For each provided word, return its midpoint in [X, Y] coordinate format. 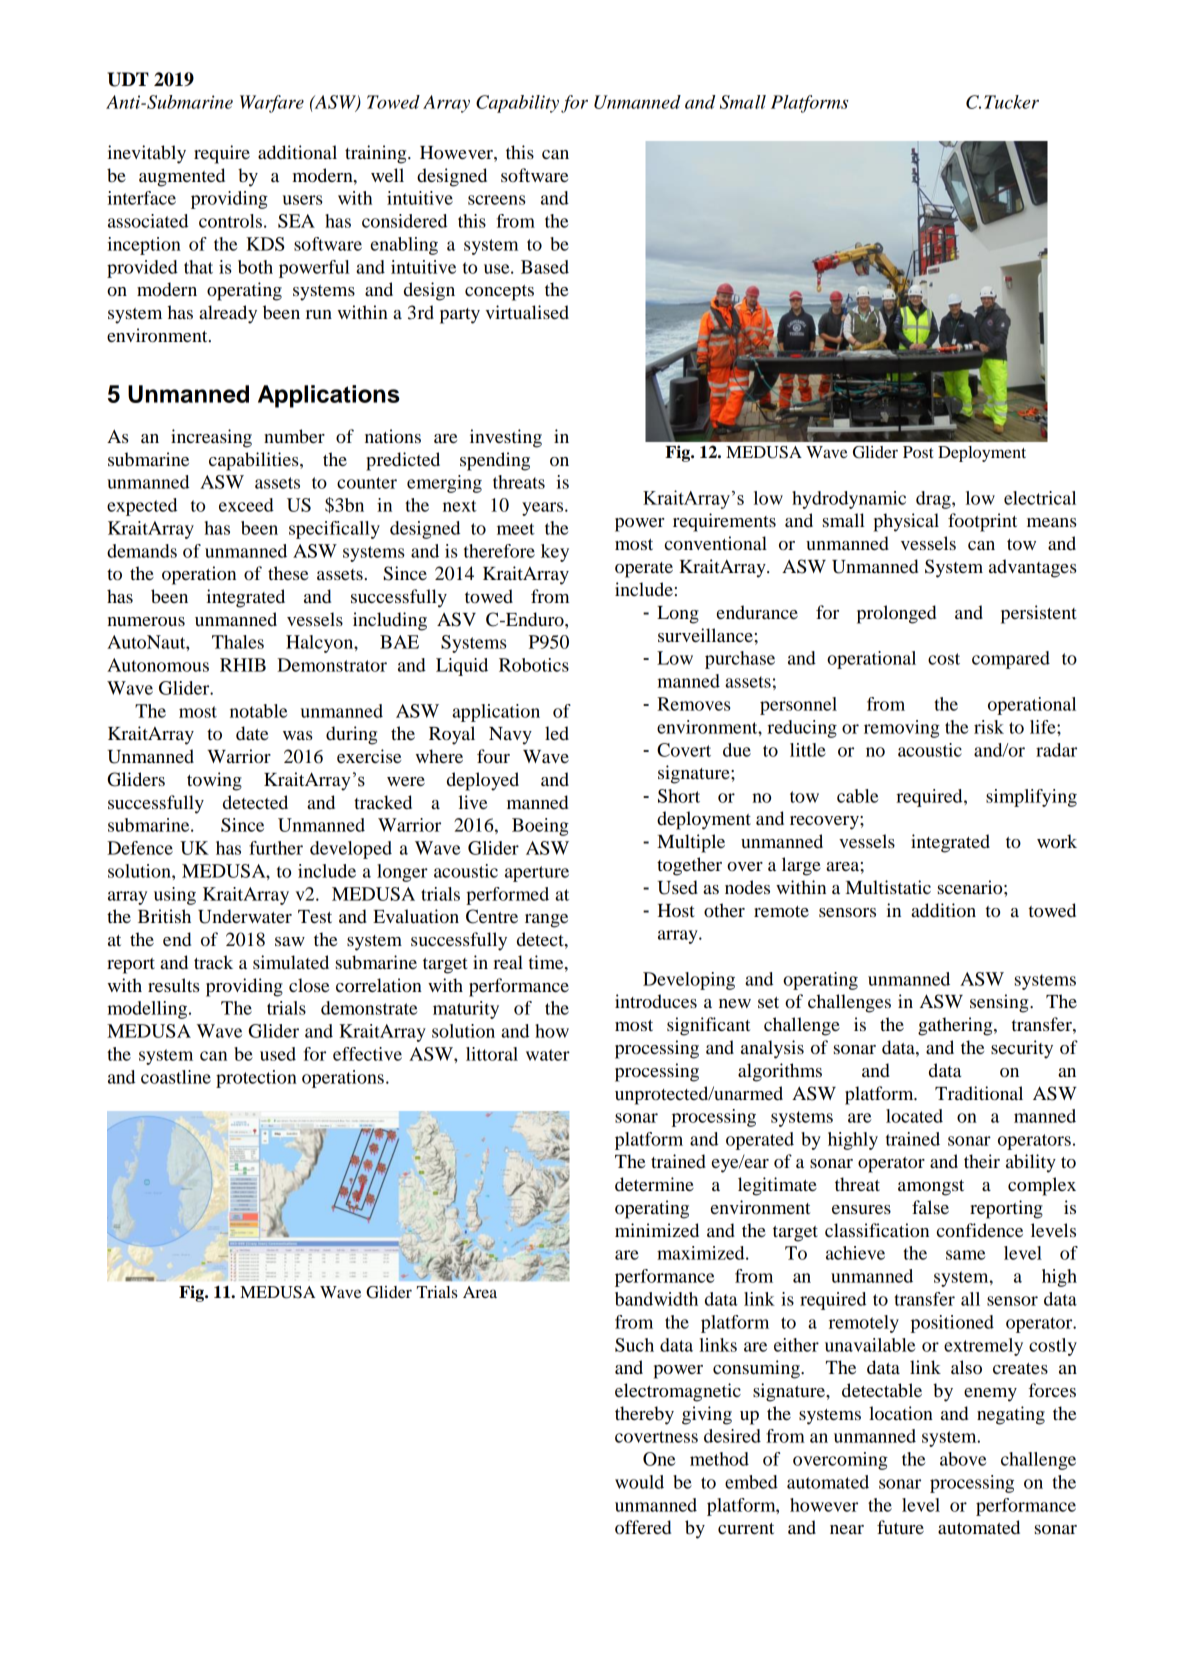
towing [214, 781]
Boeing [540, 827]
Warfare [272, 104]
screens [497, 200]
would [639, 1482]
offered [643, 1527]
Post [918, 452]
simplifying [1031, 798]
